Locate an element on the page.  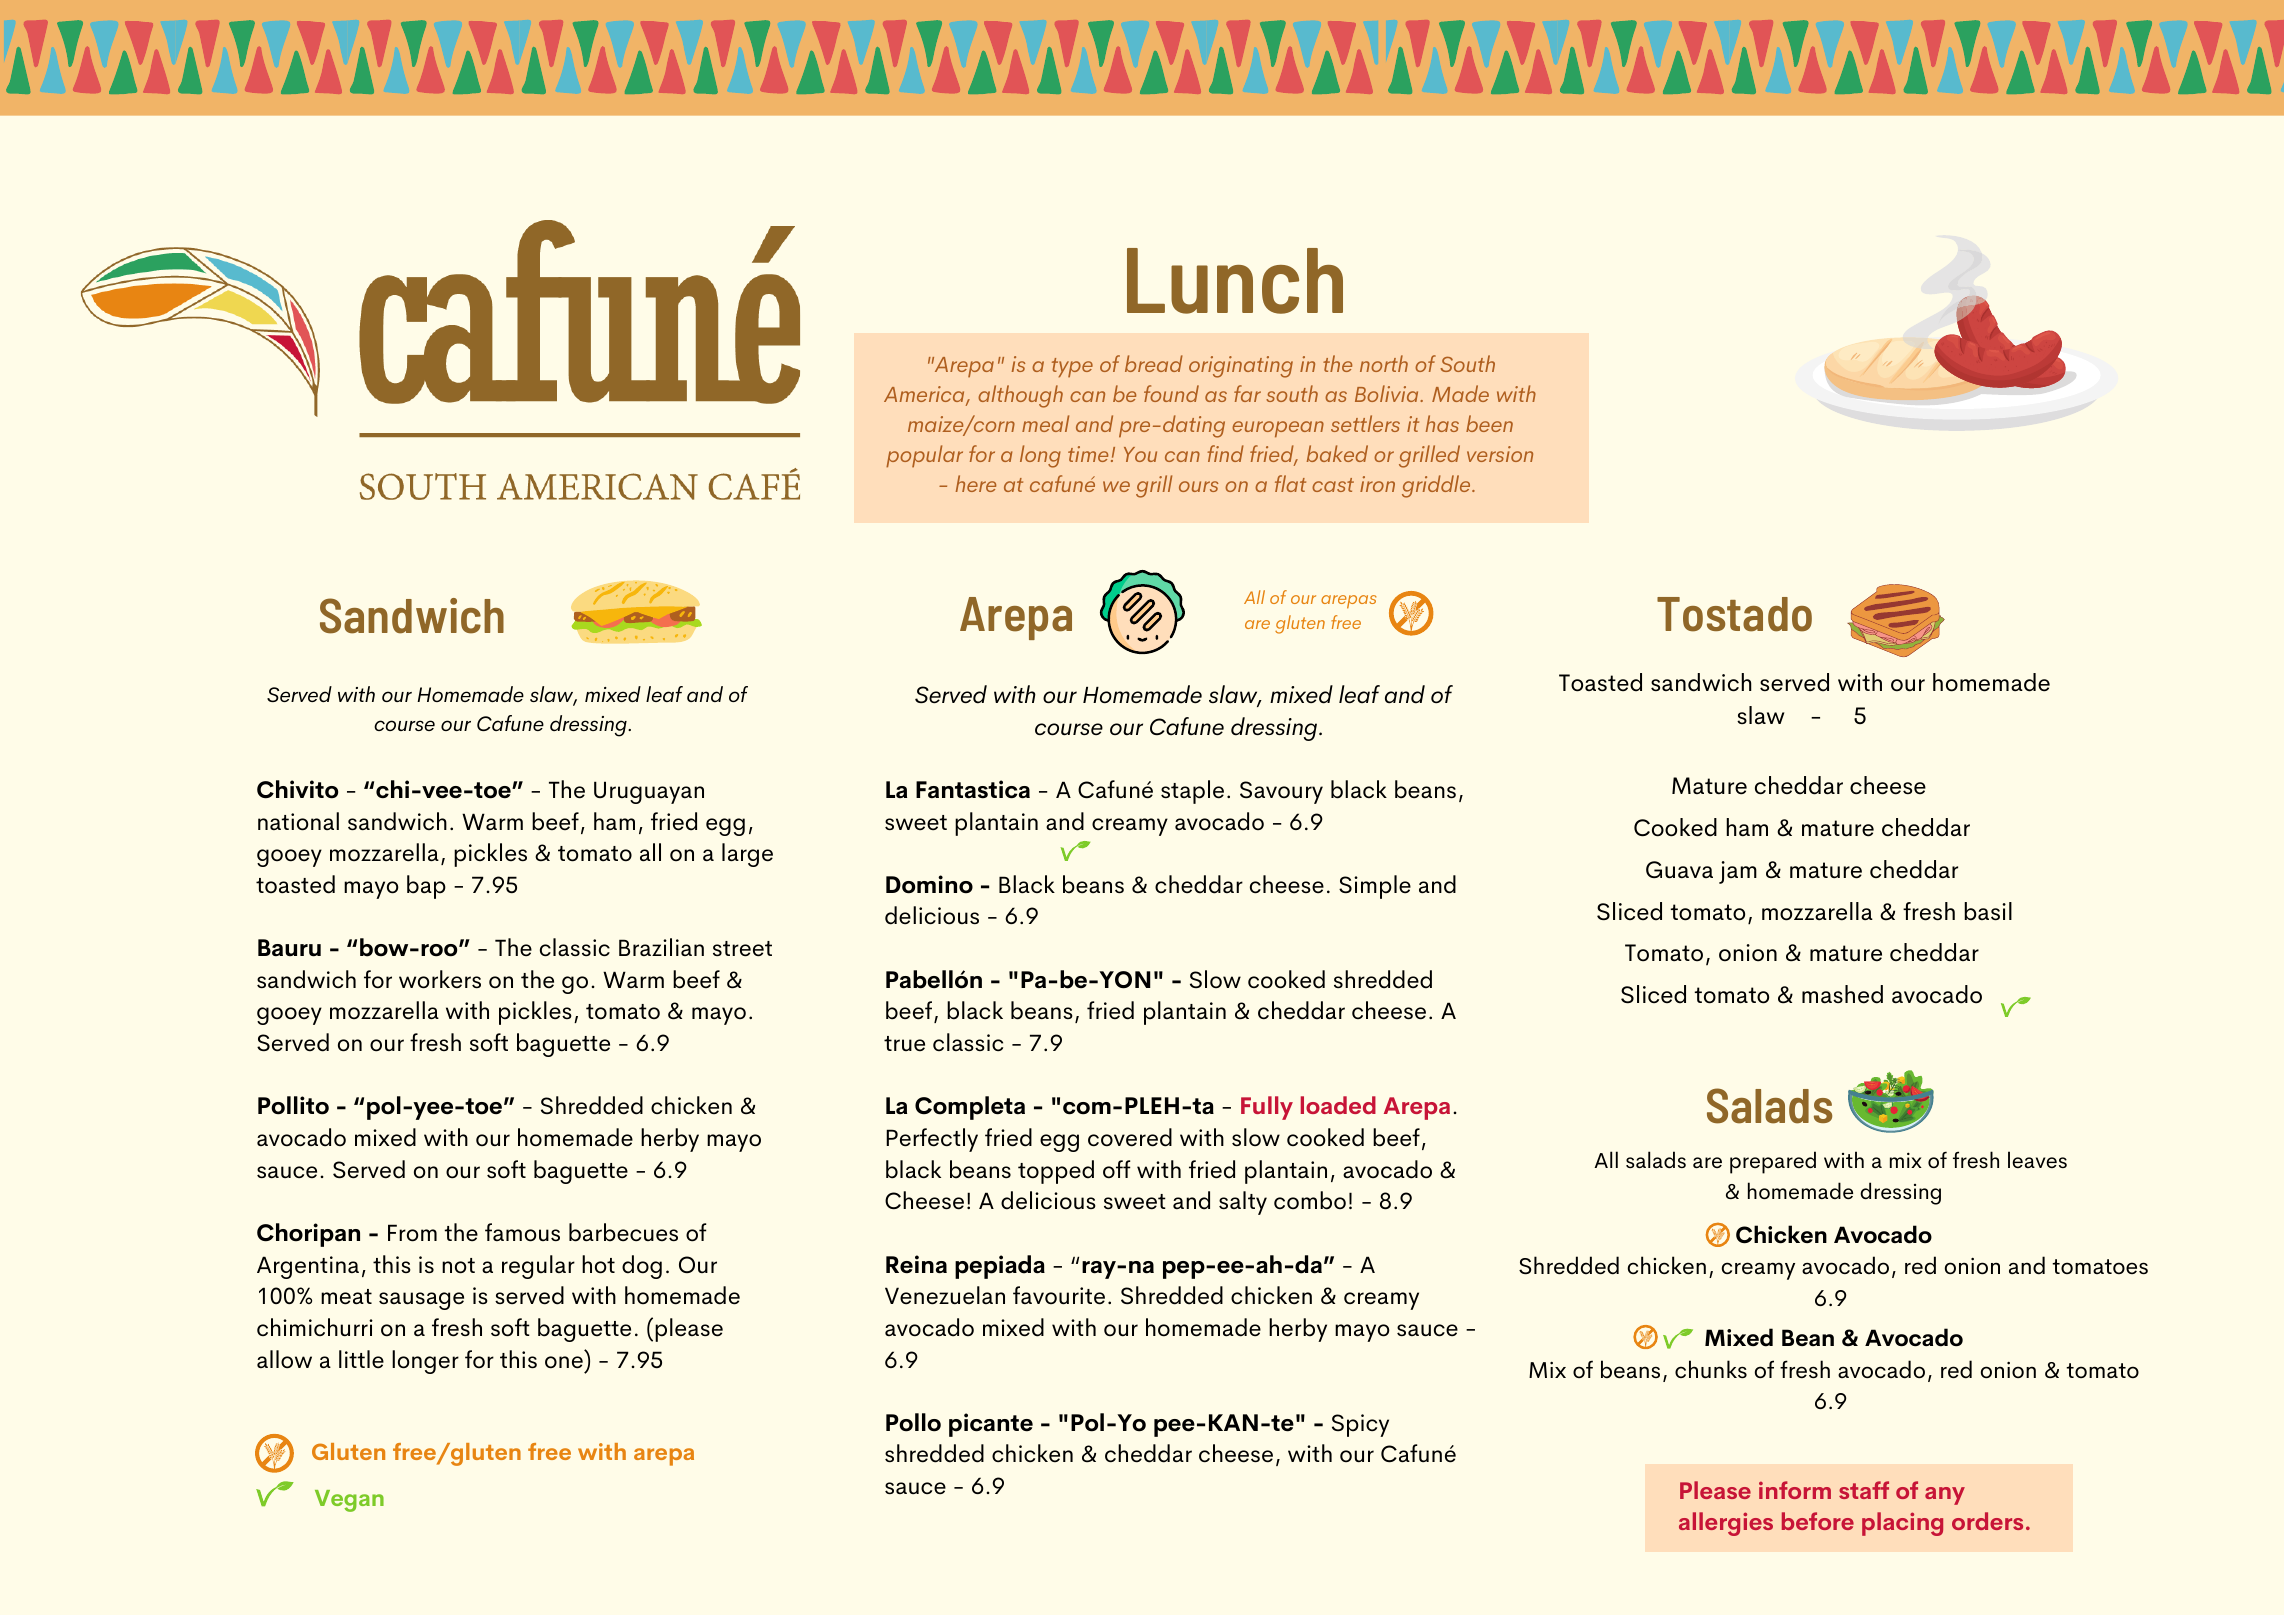
inform is located at coordinates (1795, 1490).
